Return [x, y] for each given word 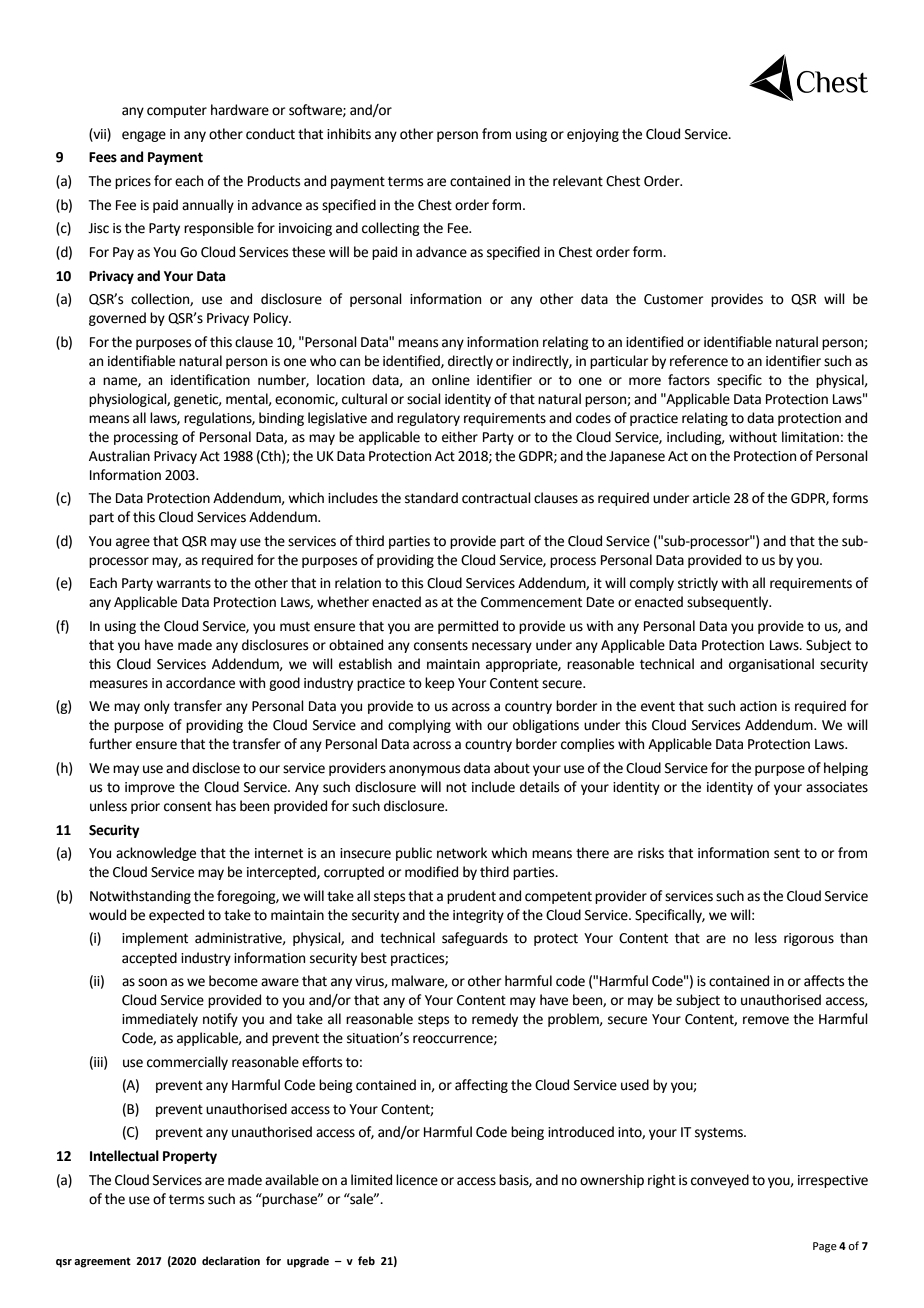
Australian [119, 456]
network [462, 853]
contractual [496, 498]
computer [177, 112]
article [711, 498]
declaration [231, 1260]
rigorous [809, 939]
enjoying [593, 135]
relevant [578, 181]
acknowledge [156, 854]
